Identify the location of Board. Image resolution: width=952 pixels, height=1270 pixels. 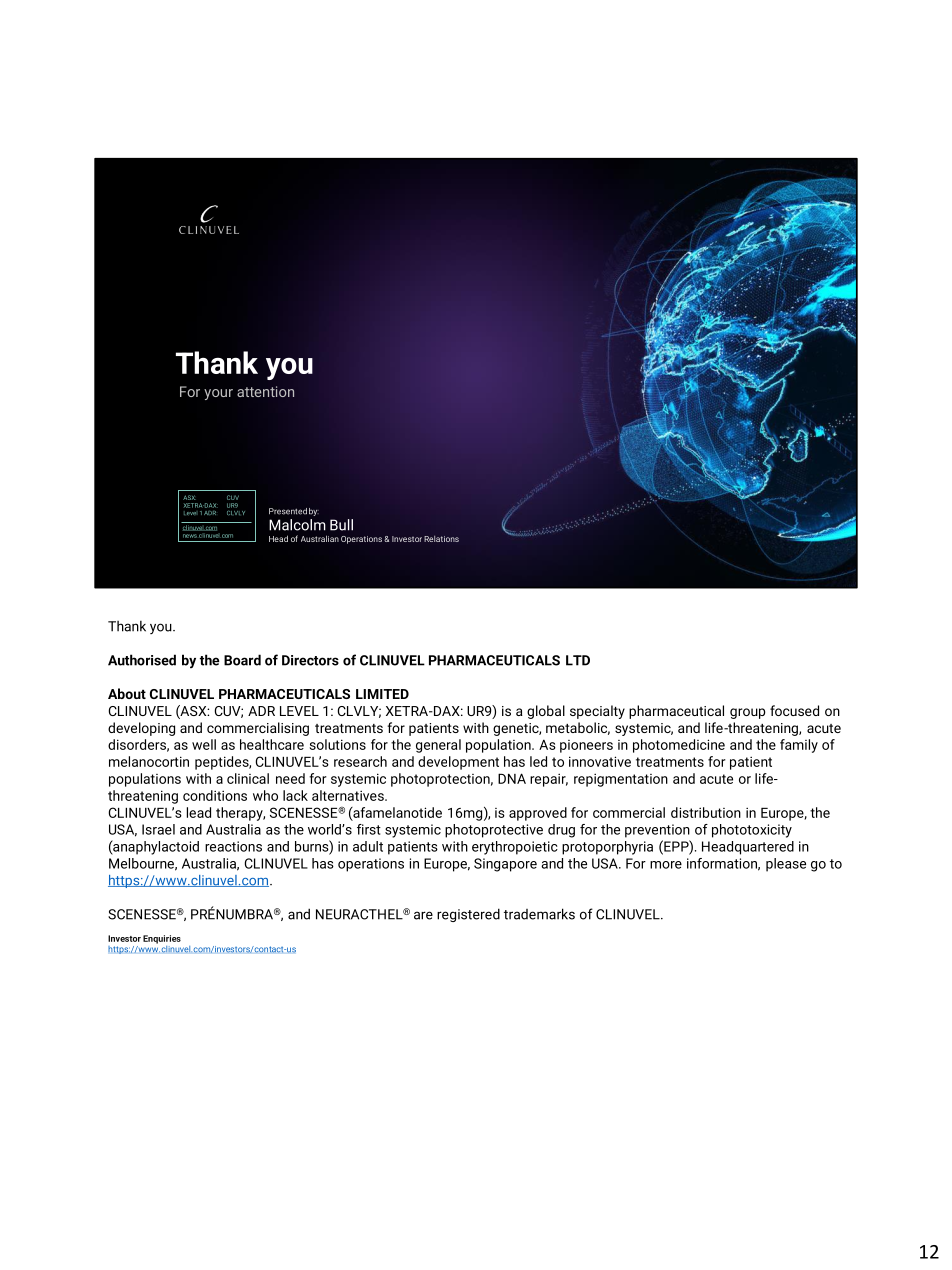
(242, 660).
